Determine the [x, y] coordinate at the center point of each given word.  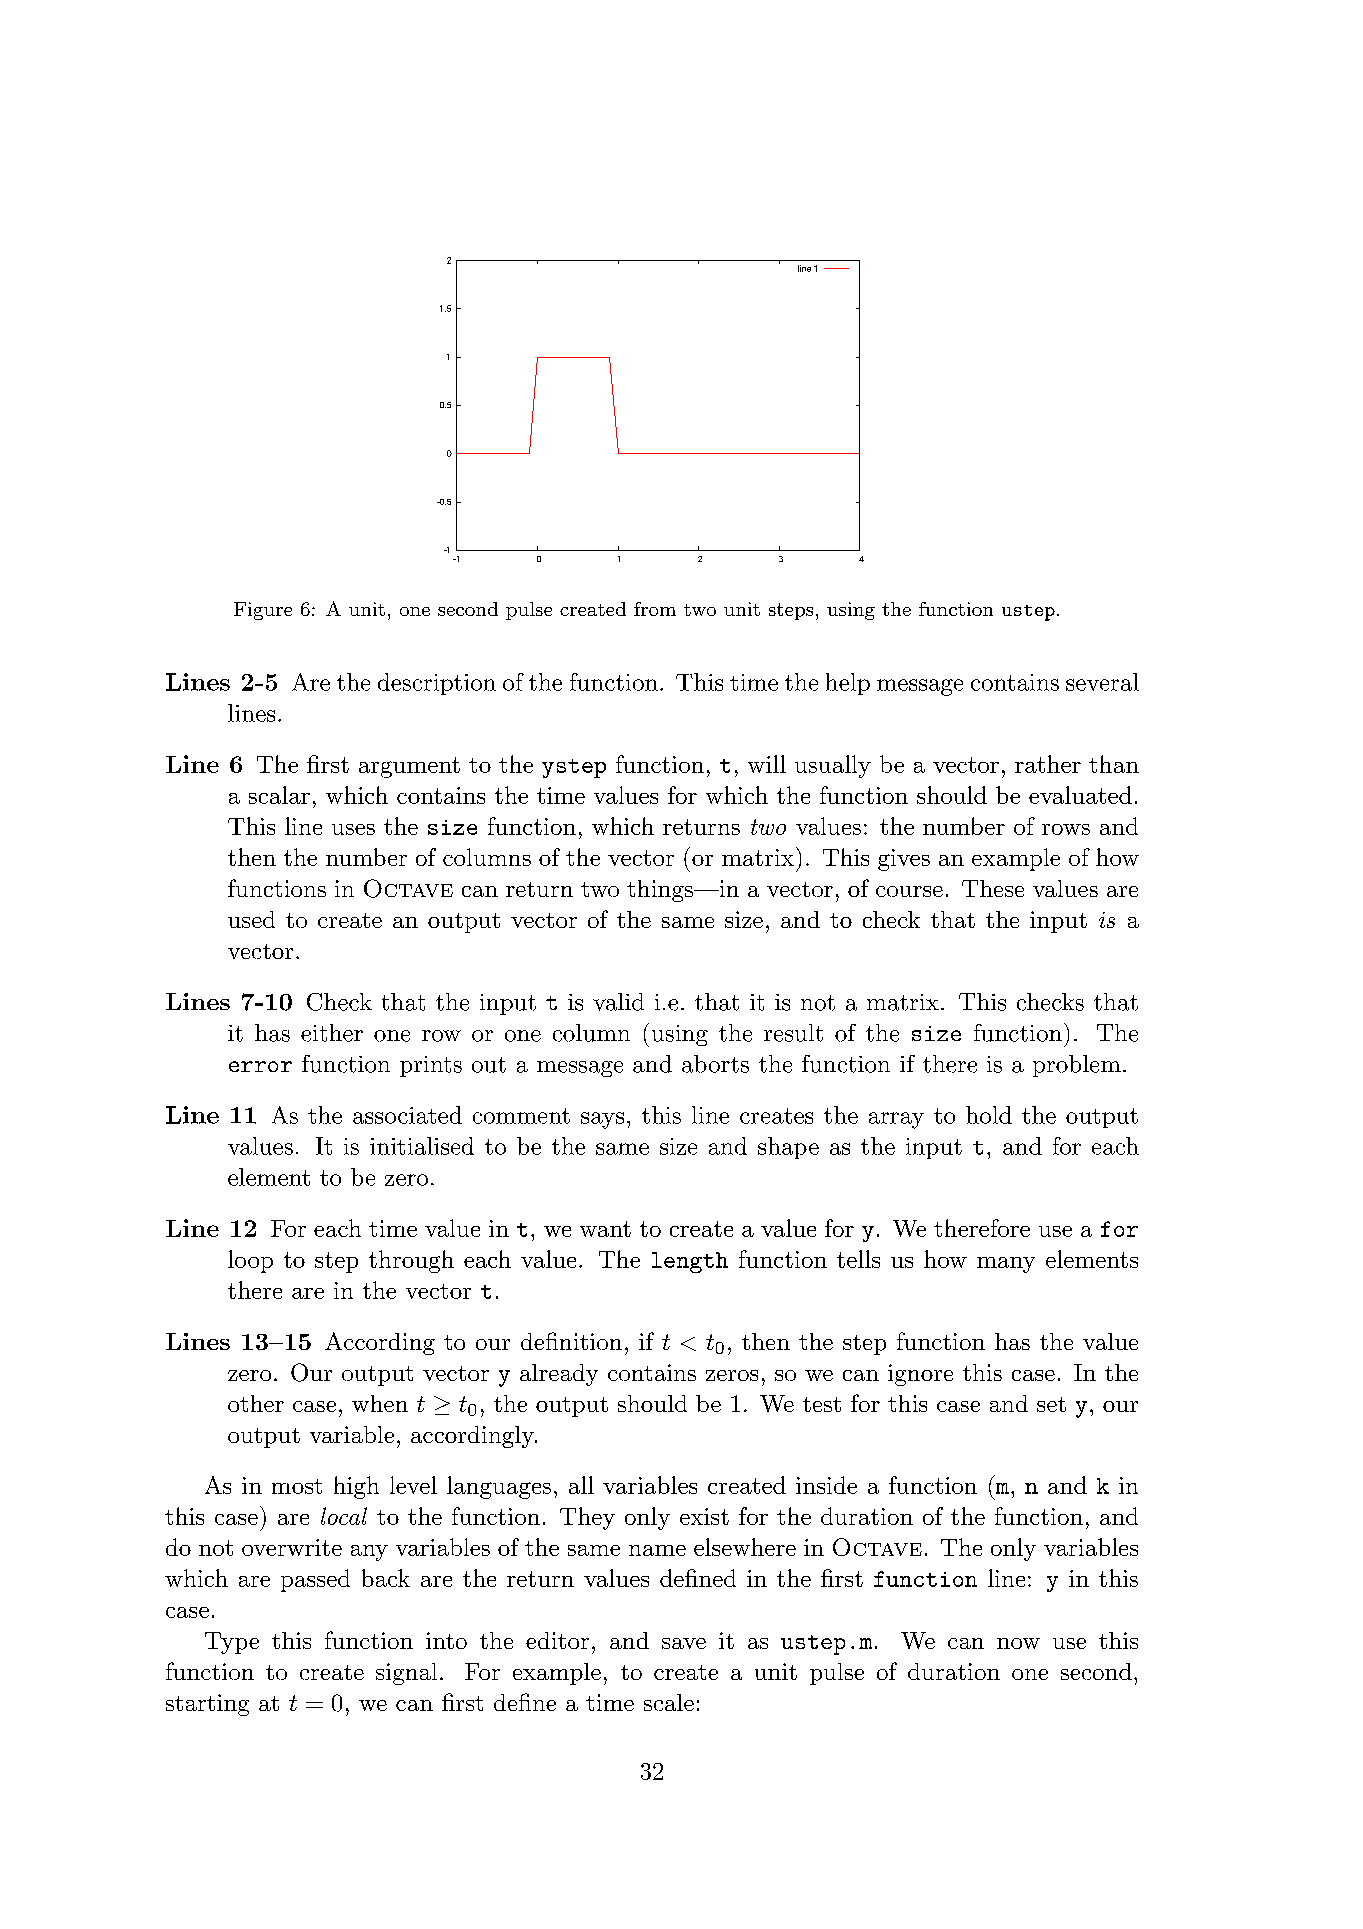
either [332, 1033]
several [1102, 682]
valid [618, 1002]
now [1018, 1643]
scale [669, 1702]
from [655, 609]
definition [571, 1341]
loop [250, 1261]
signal [406, 1674]
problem [1077, 1066]
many [1006, 1265]
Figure [263, 611]
